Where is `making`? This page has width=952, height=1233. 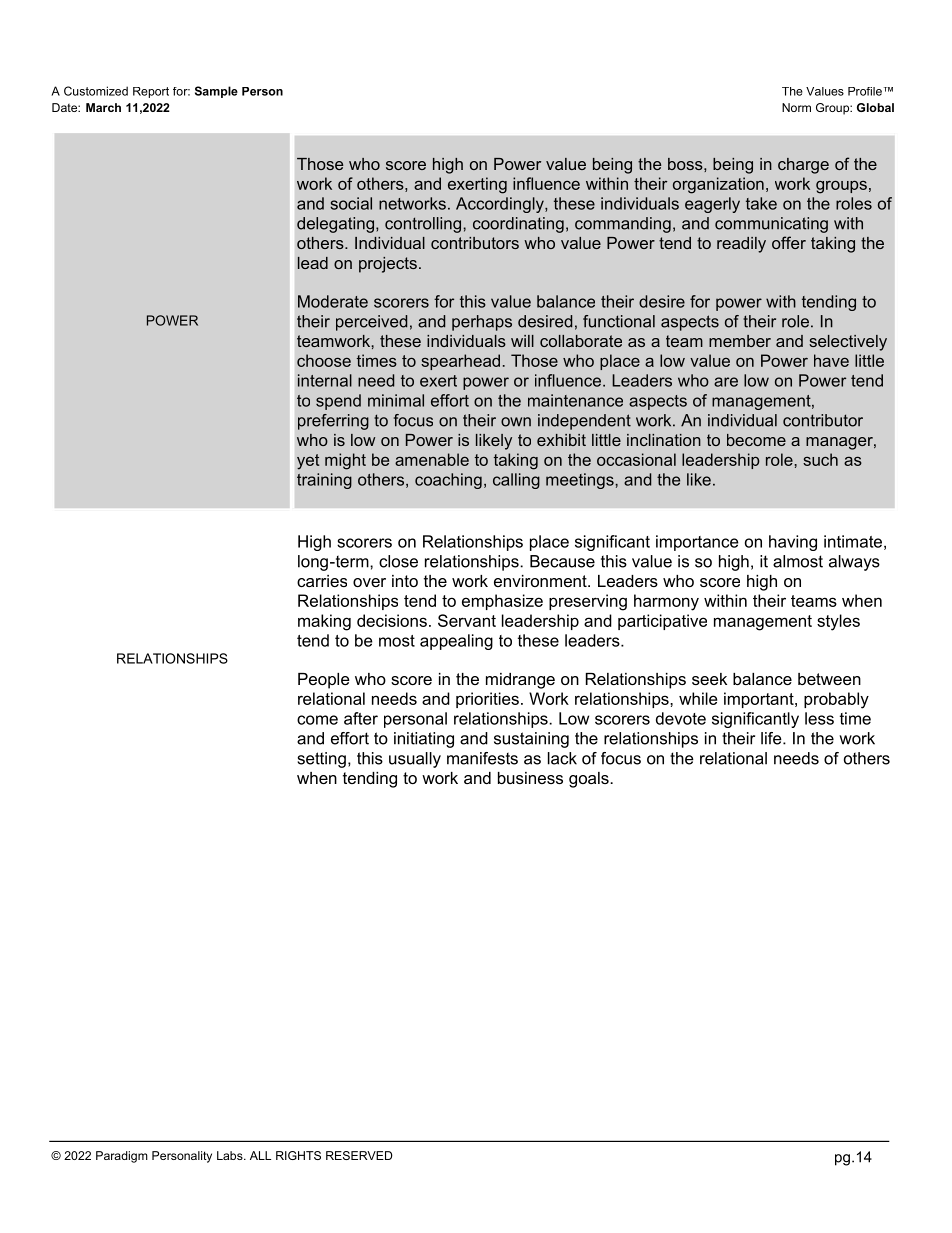 making is located at coordinates (324, 622).
